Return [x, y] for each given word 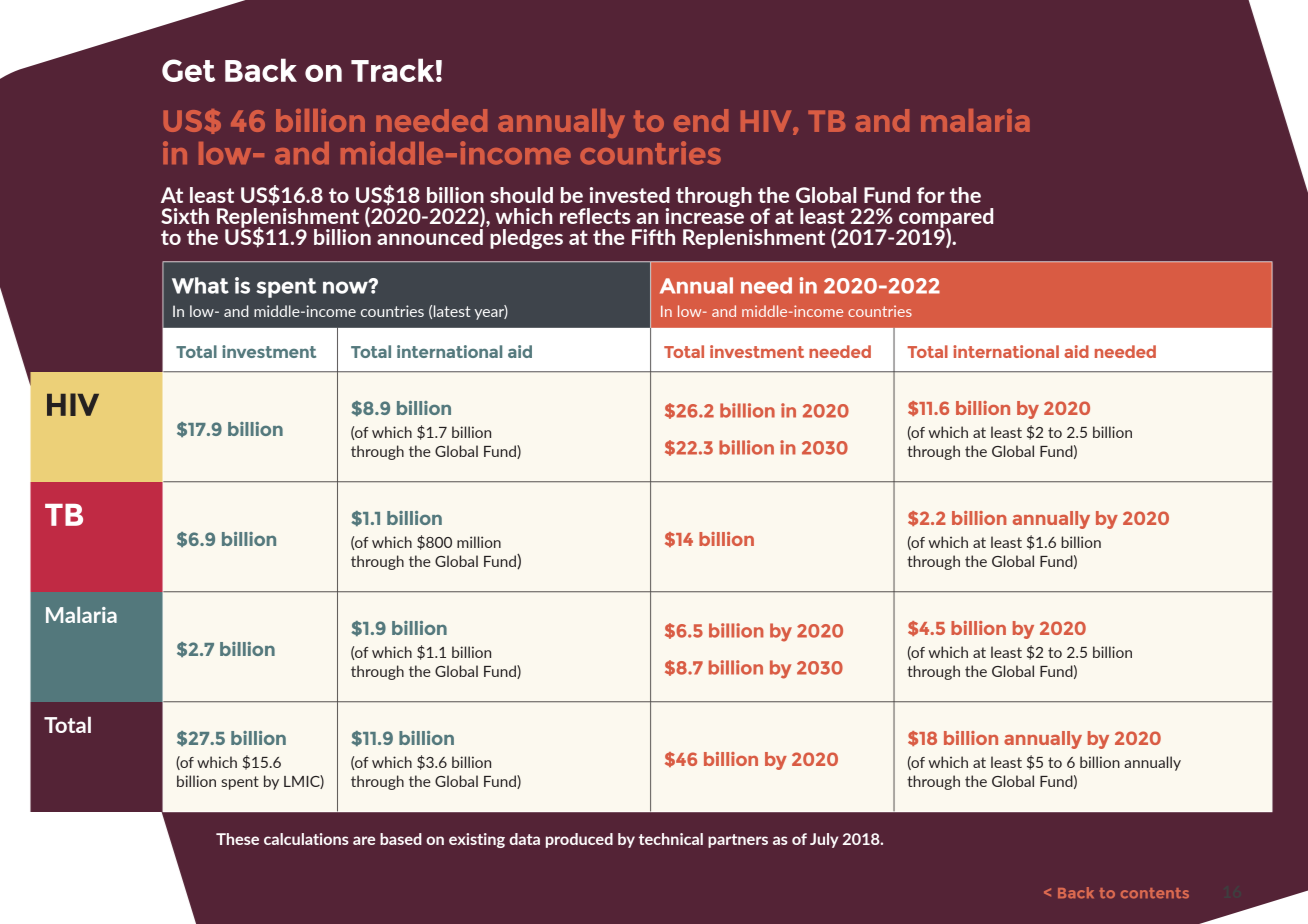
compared [946, 219]
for [931, 195]
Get [188, 70]
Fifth [653, 237]
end [701, 120]
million [479, 542]
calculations [306, 839]
